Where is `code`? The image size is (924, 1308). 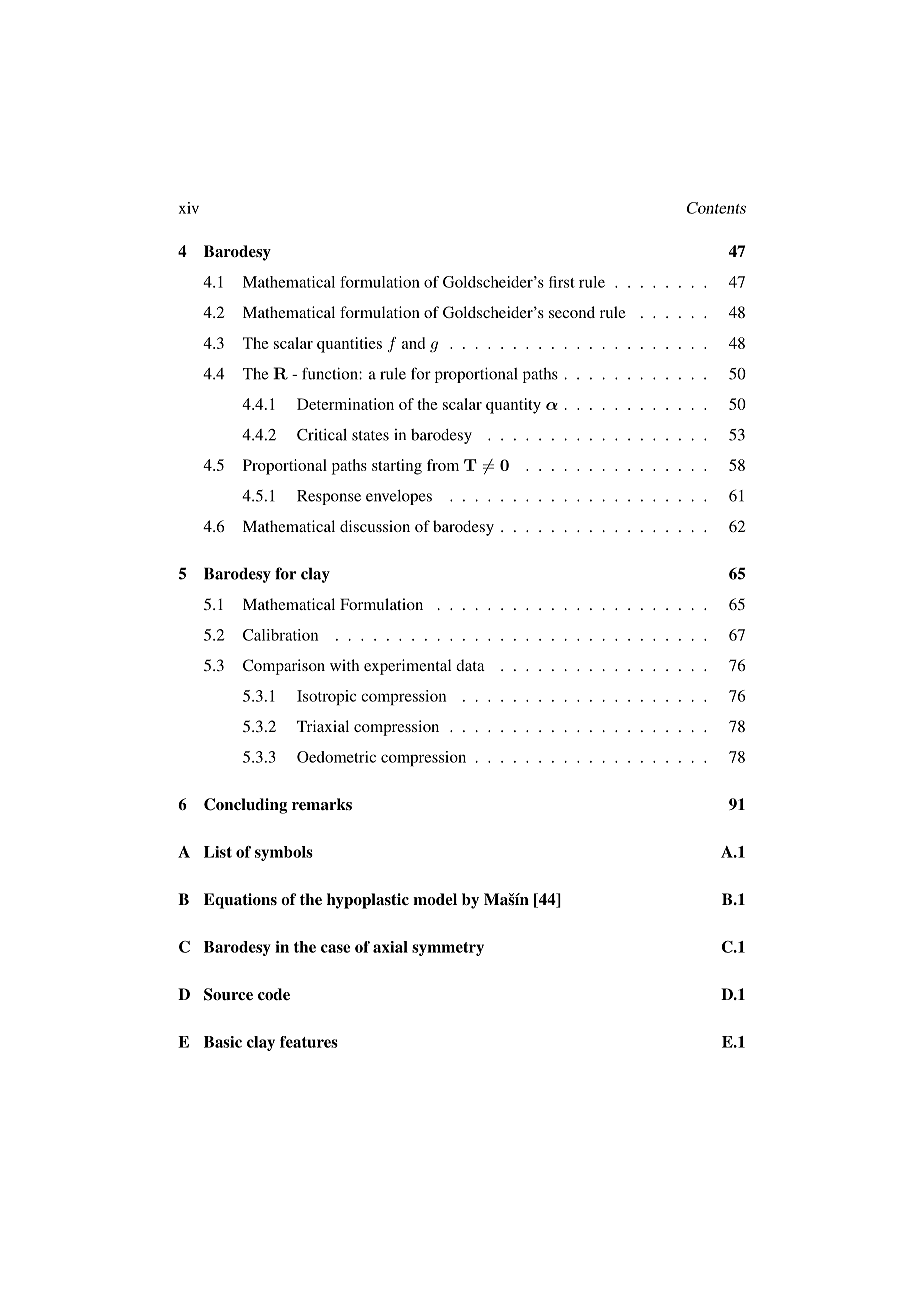
code is located at coordinates (274, 994).
